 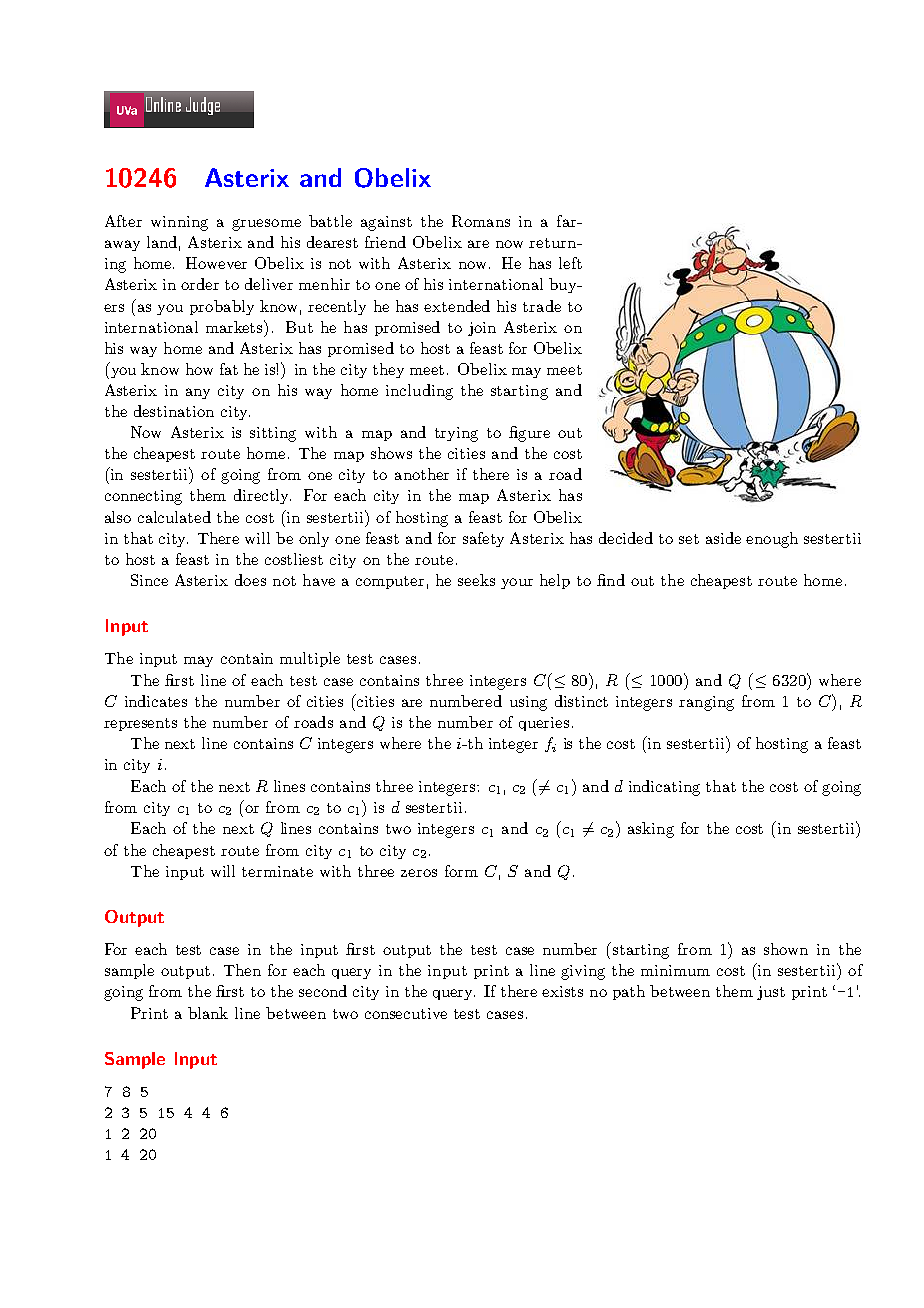 I want to click on terminate, so click(x=277, y=871).
